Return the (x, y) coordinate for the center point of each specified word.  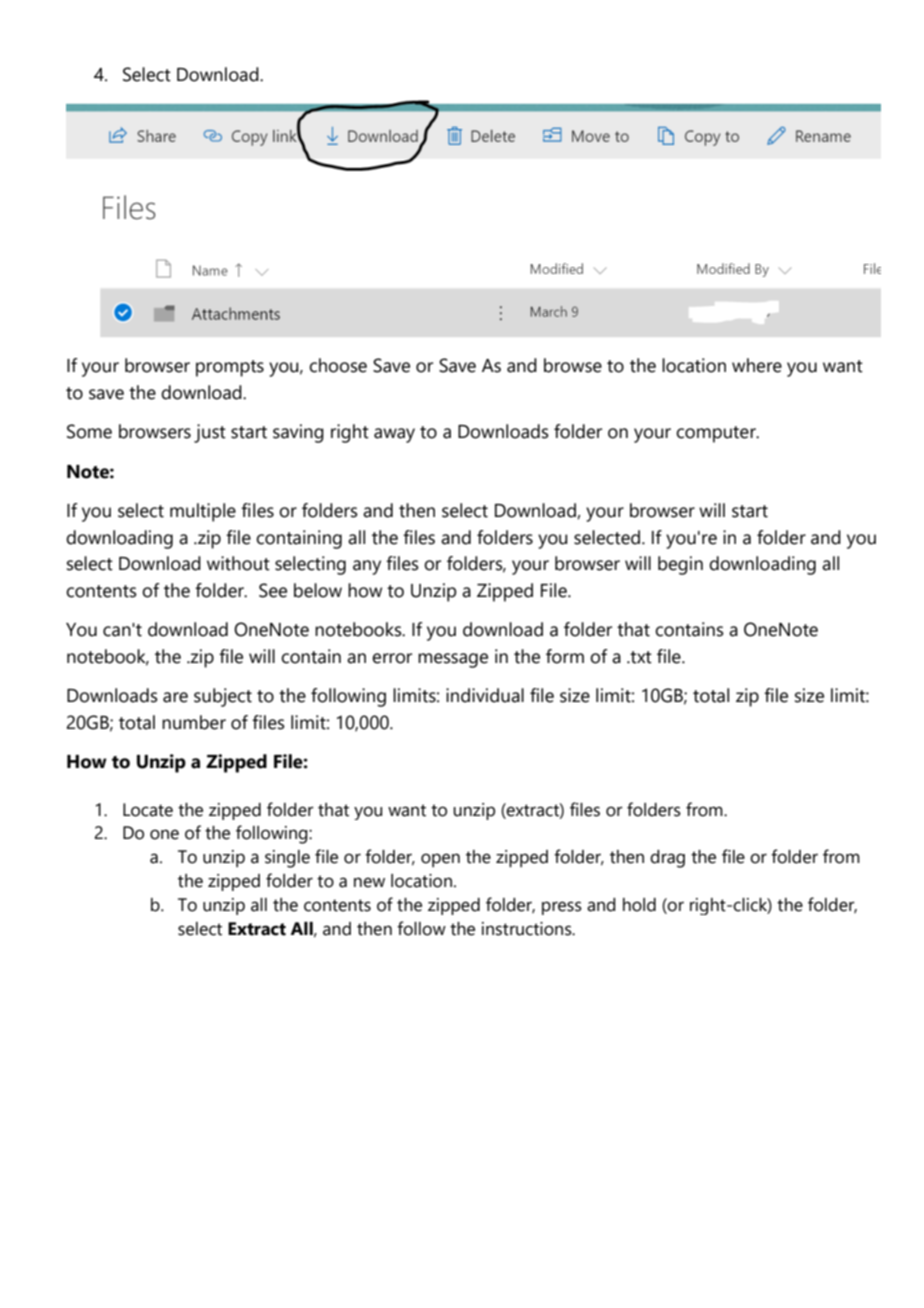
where (757, 365)
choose (338, 365)
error (392, 658)
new (369, 882)
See (273, 590)
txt (640, 657)
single (287, 859)
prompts (230, 368)
